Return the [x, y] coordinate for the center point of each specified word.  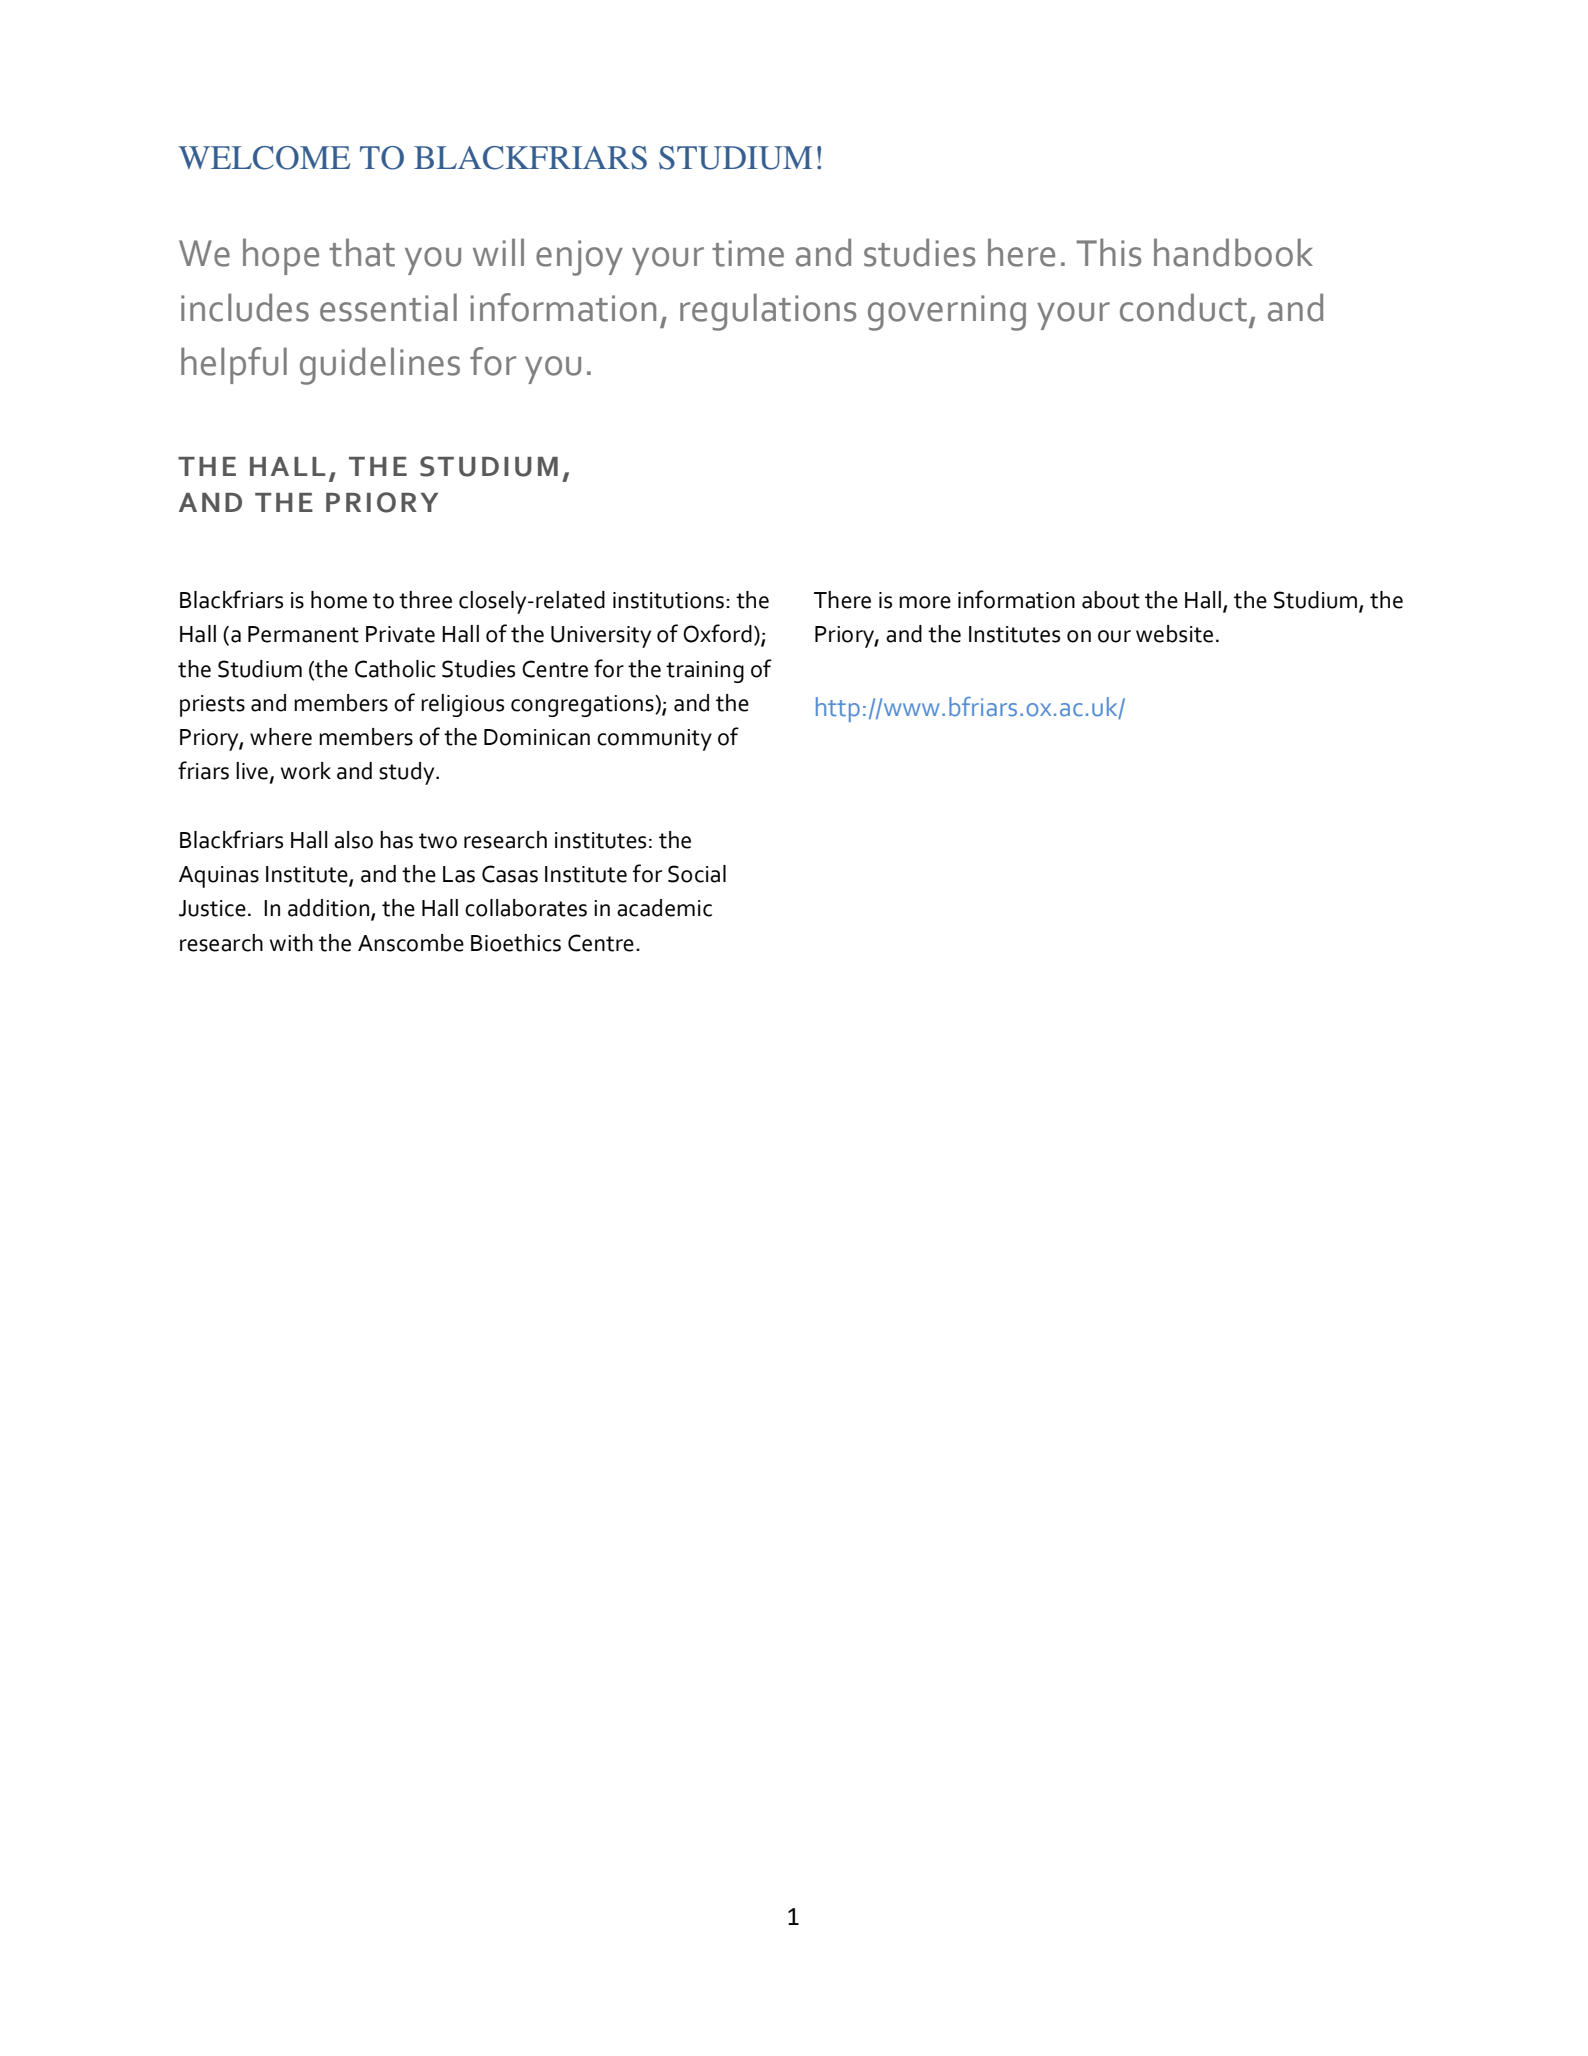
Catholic [395, 669]
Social [697, 874]
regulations [768, 312]
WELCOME [264, 158]
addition [330, 909]
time [748, 253]
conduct [1183, 307]
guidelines [380, 366]
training [705, 672]
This [1108, 252]
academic [664, 908]
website [1174, 634]
